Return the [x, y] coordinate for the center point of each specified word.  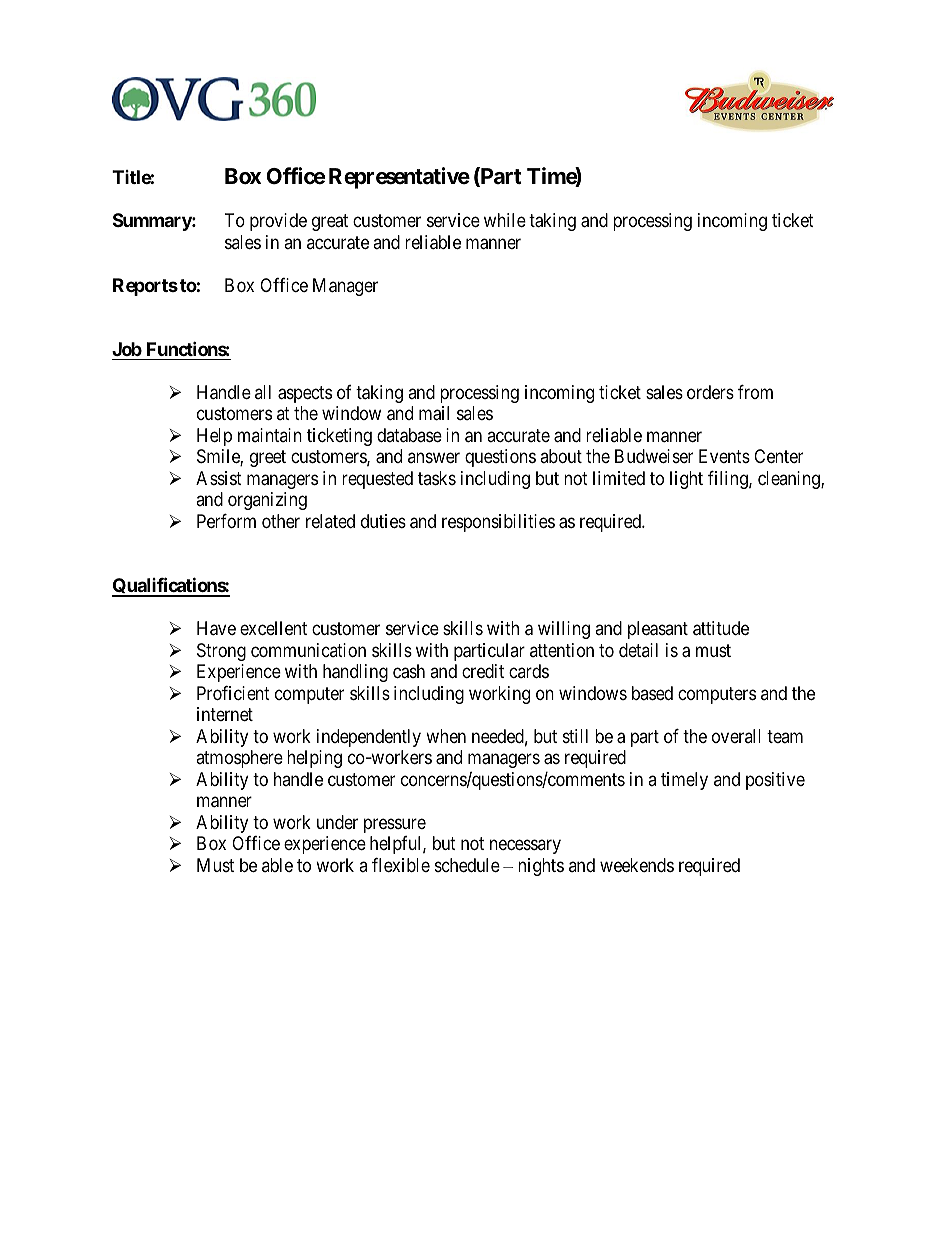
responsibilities [498, 523]
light [686, 480]
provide [278, 222]
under [337, 822]
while [505, 220]
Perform [226, 521]
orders [710, 392]
